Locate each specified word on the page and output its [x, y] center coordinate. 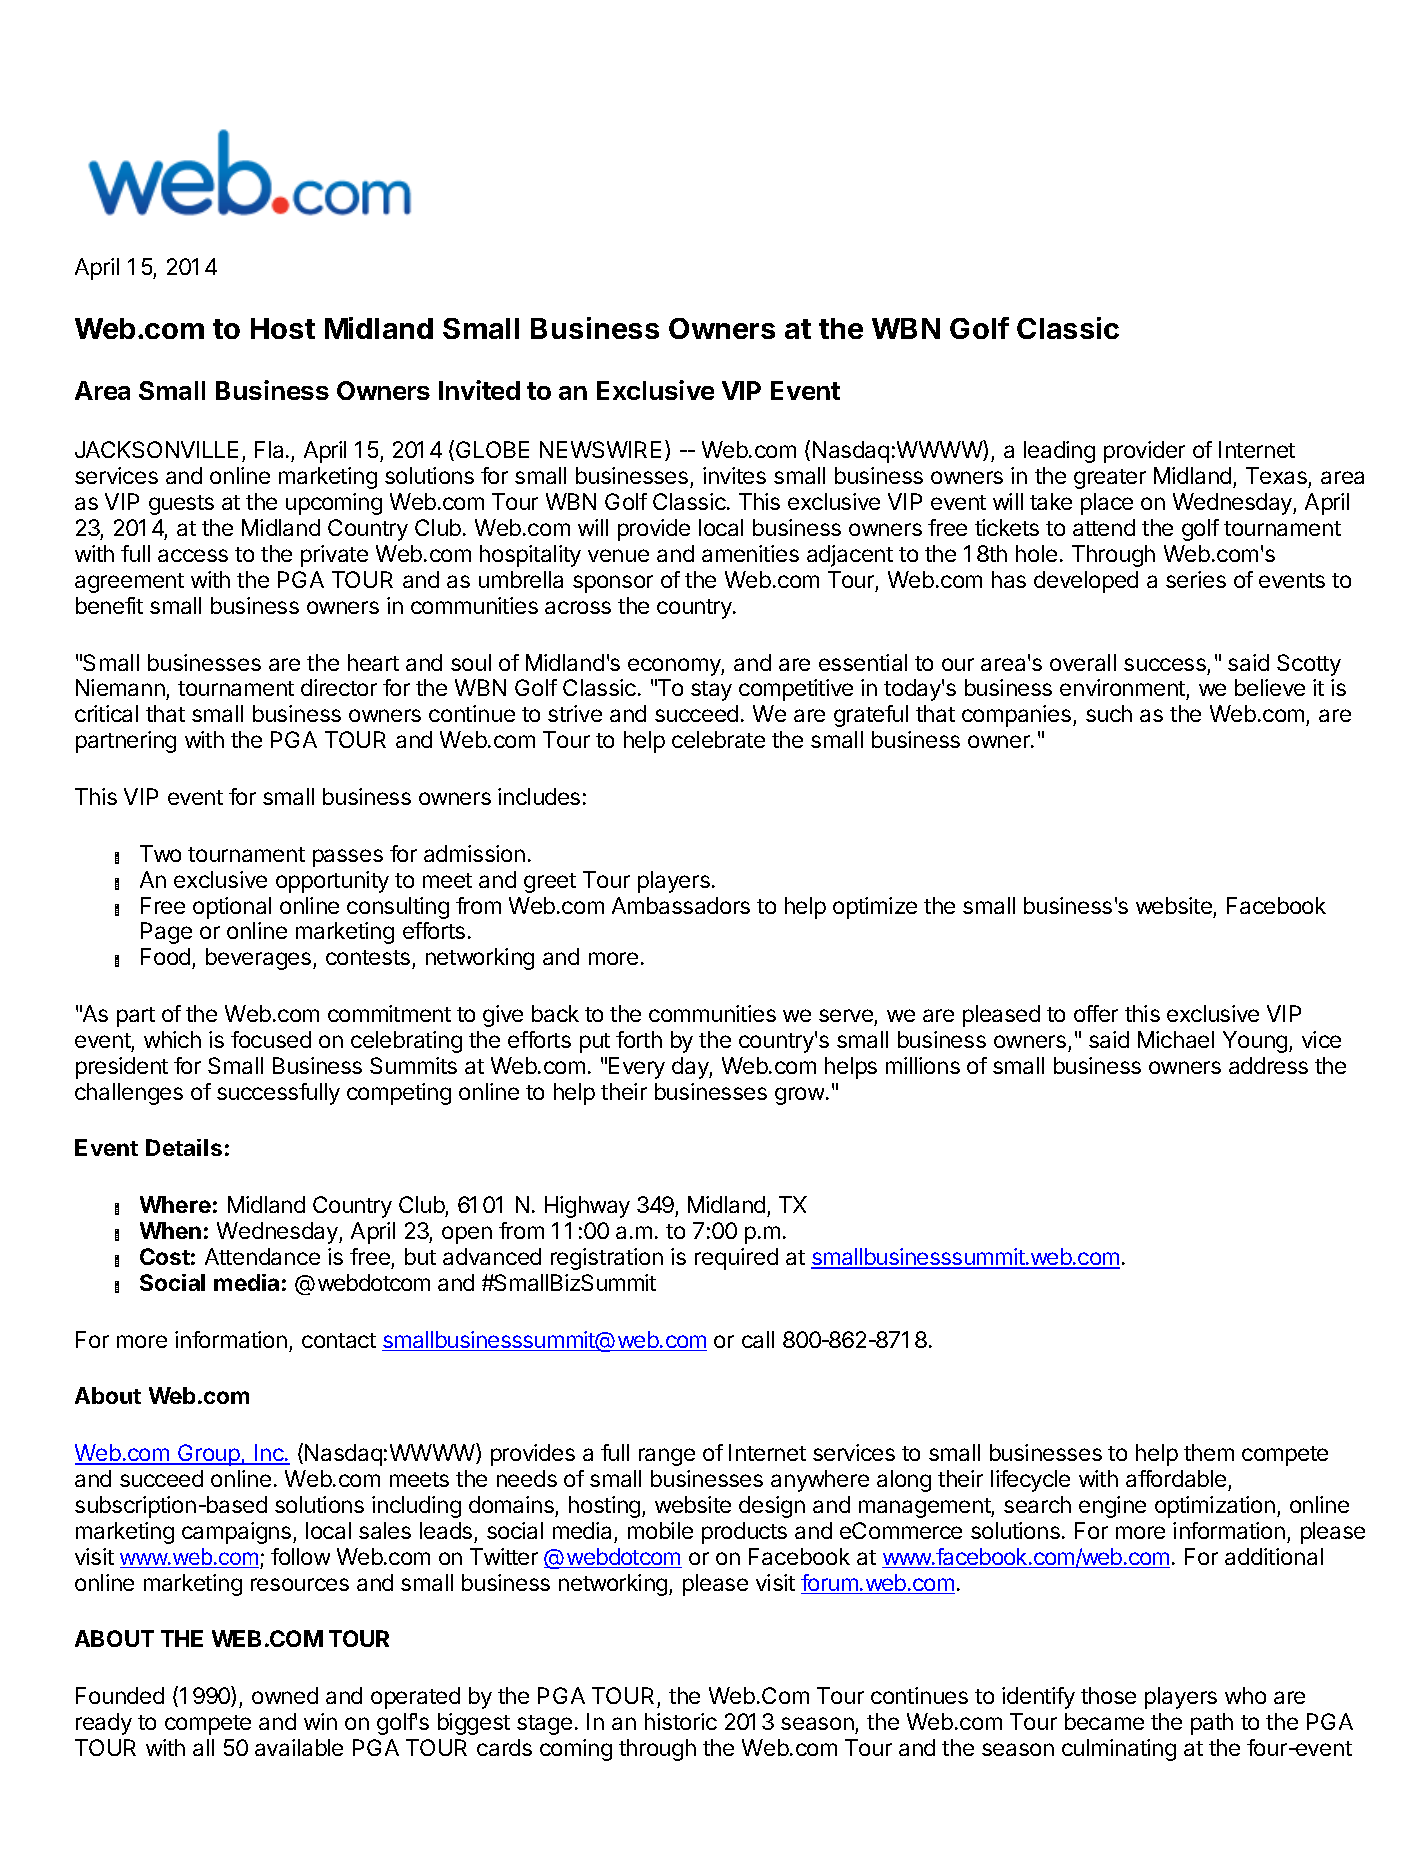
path [1212, 1724]
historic [681, 1721]
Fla [271, 449]
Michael [1176, 1039]
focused [271, 1039]
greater [1110, 479]
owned [285, 1695]
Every [637, 1068]
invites [734, 475]
